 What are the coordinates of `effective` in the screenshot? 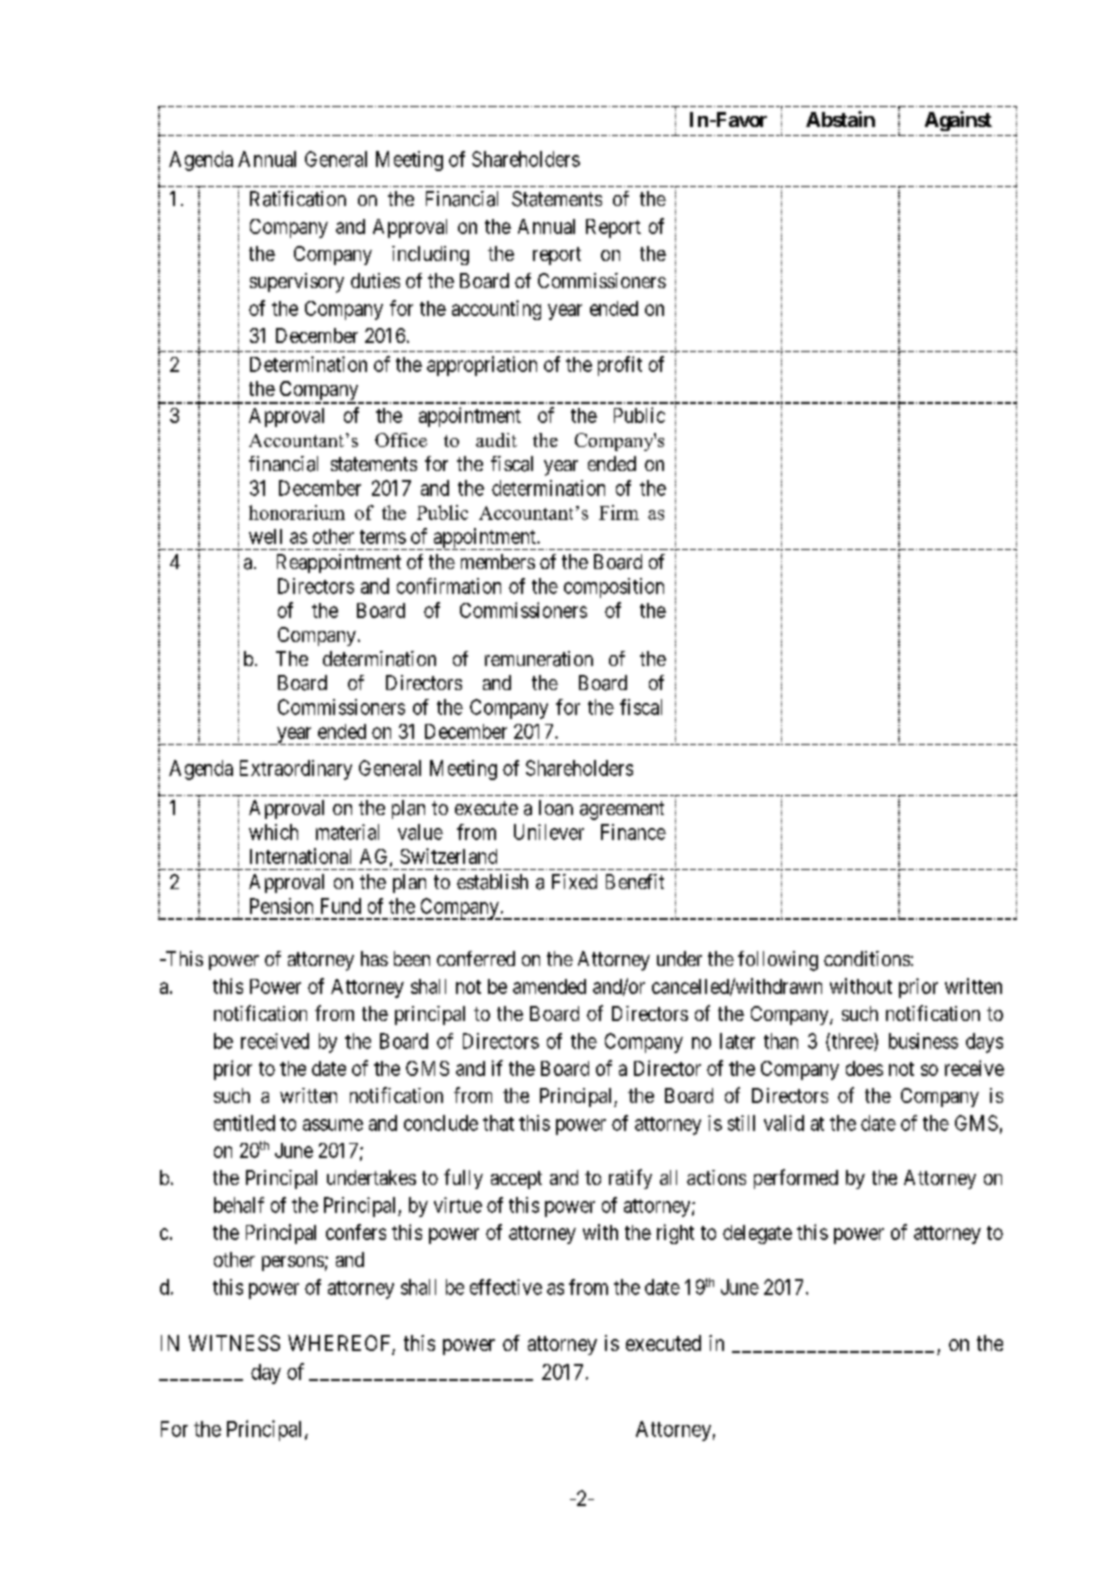 It's located at (506, 1287).
